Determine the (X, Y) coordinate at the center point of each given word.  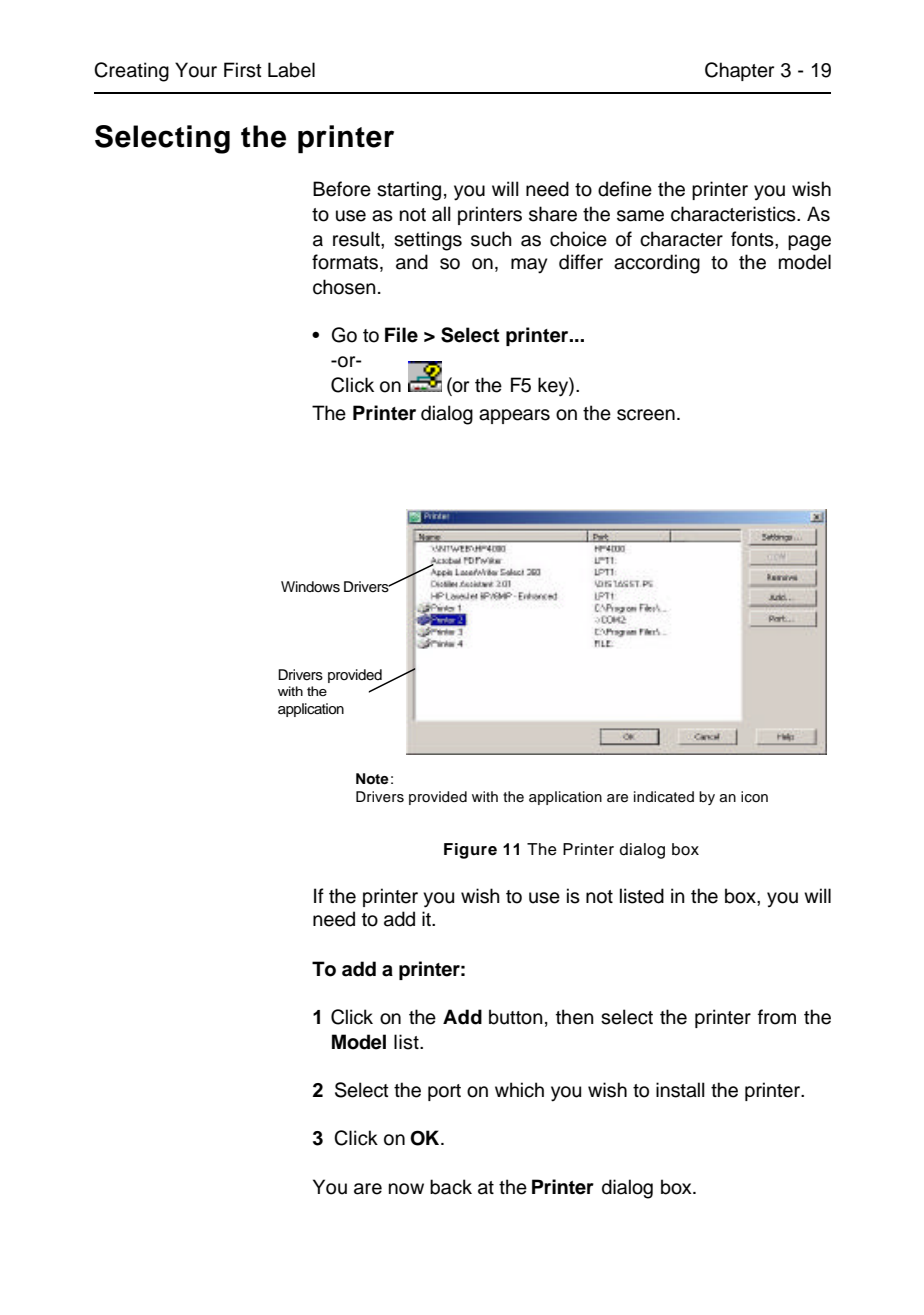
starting (409, 191)
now (406, 1189)
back (451, 1187)
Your (196, 70)
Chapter (739, 71)
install (680, 1090)
